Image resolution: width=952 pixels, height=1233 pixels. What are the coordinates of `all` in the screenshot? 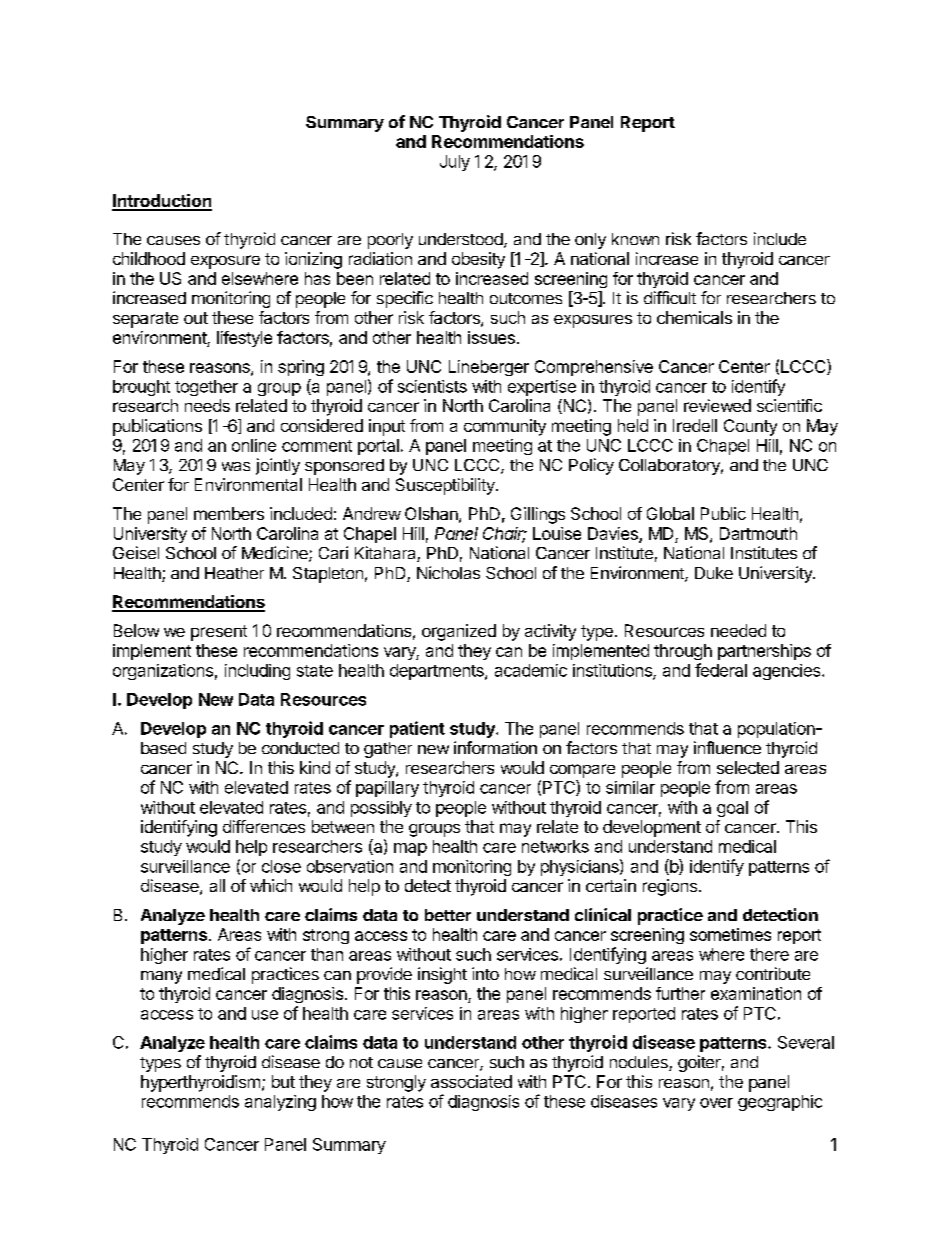 It's located at (217, 885).
